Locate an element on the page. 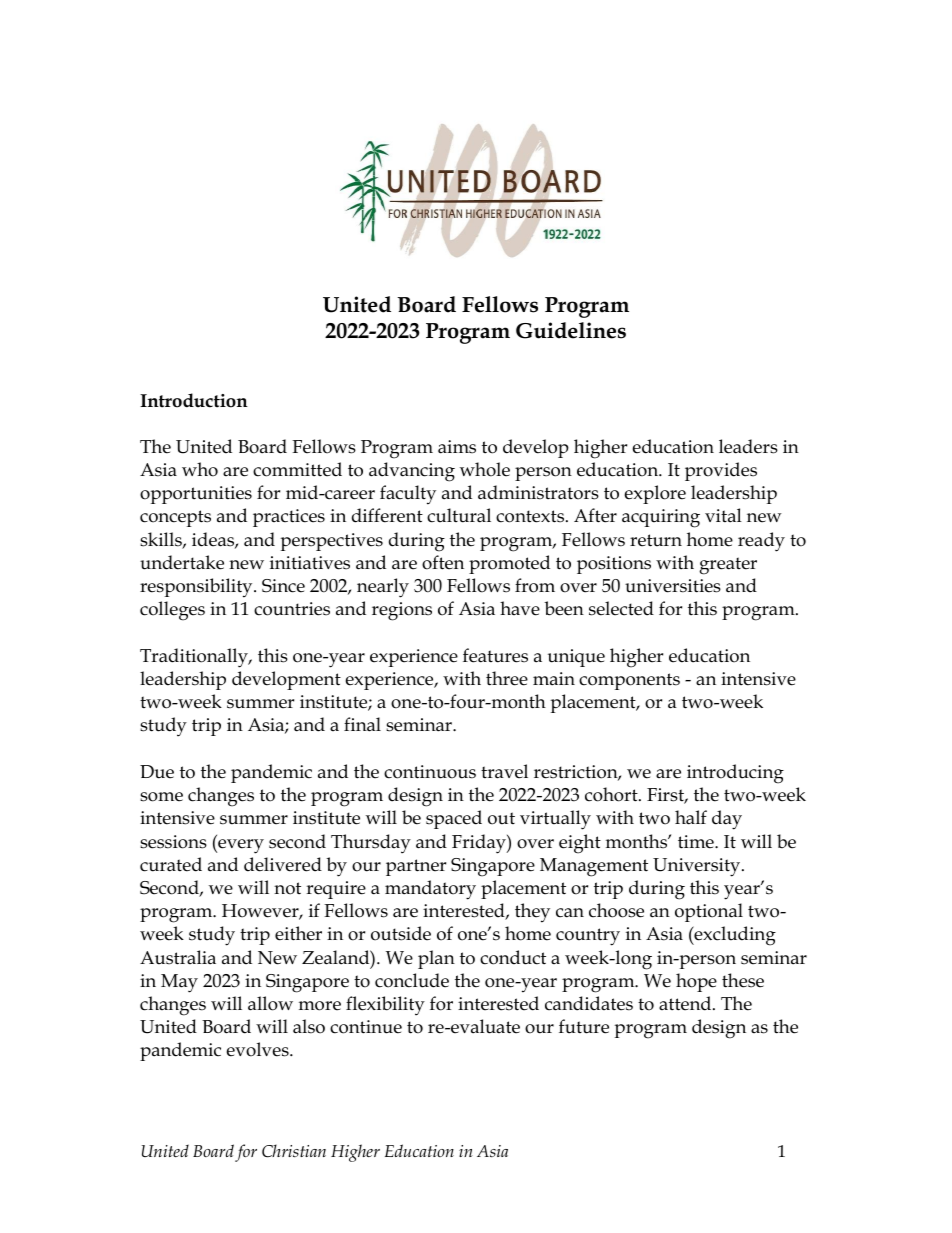 The width and height of the image is (952, 1233). continuous is located at coordinates (430, 772).
